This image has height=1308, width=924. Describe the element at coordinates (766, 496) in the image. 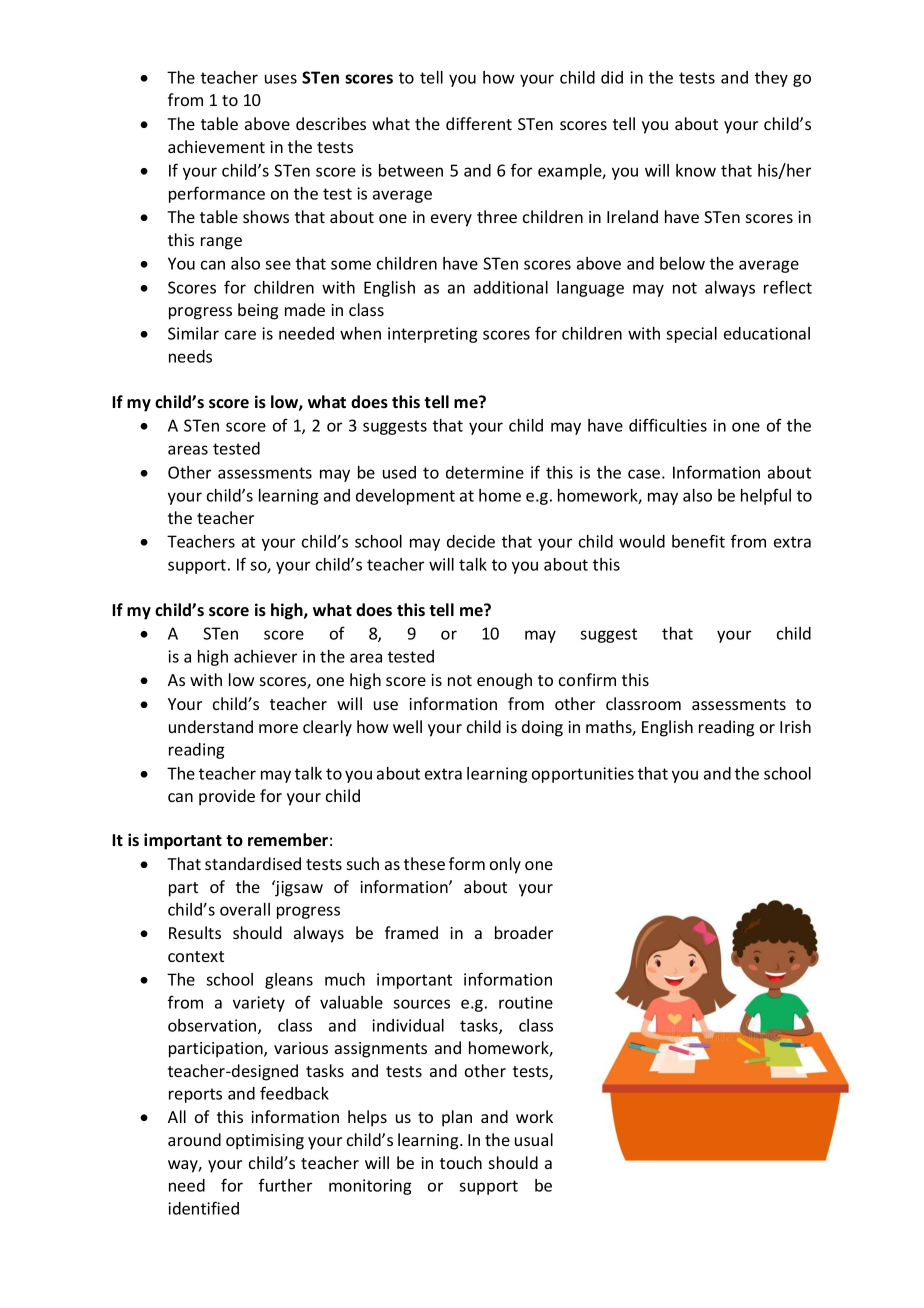

I see `helpful` at that location.
